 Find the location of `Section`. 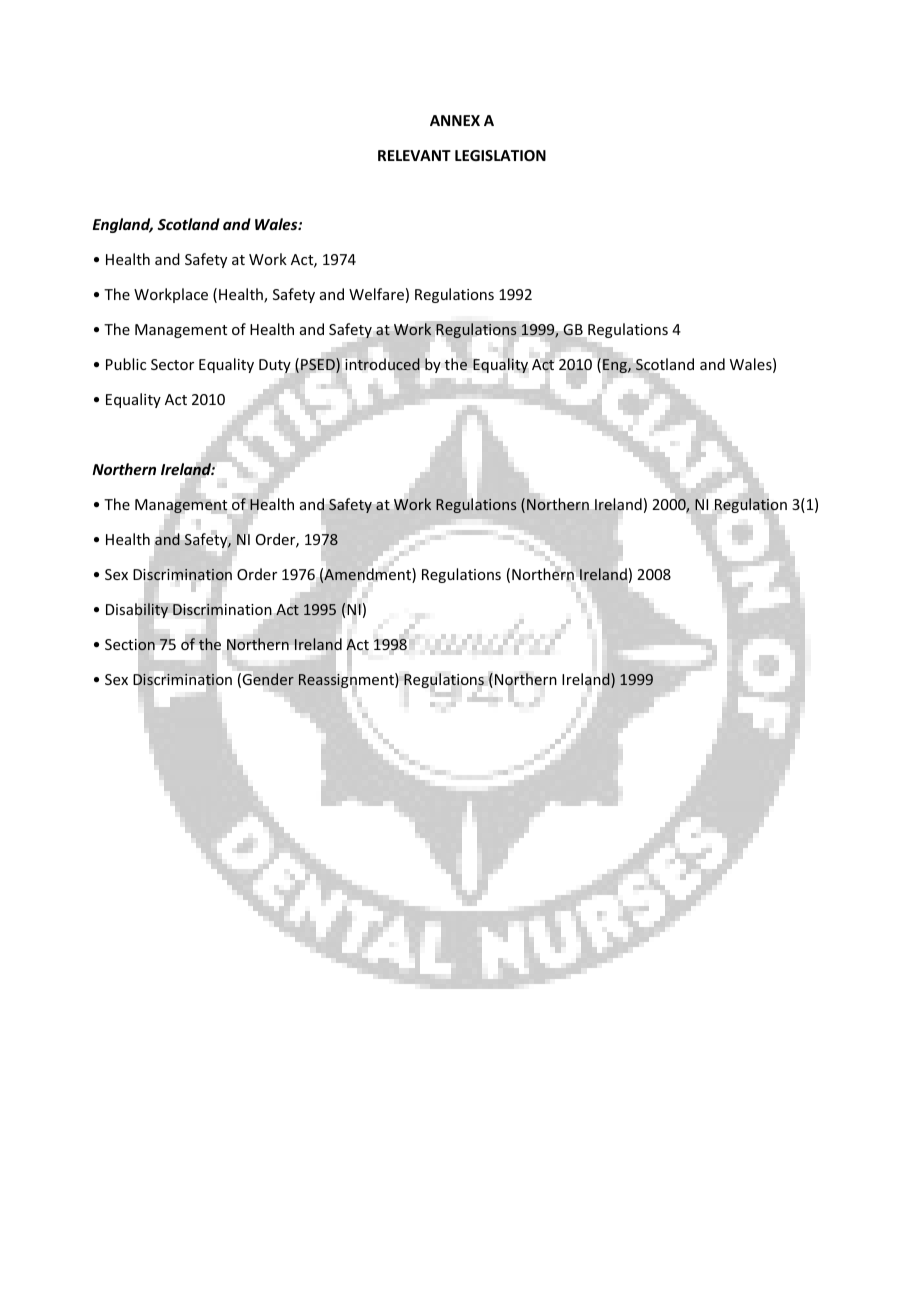

Section is located at coordinates (130, 645).
